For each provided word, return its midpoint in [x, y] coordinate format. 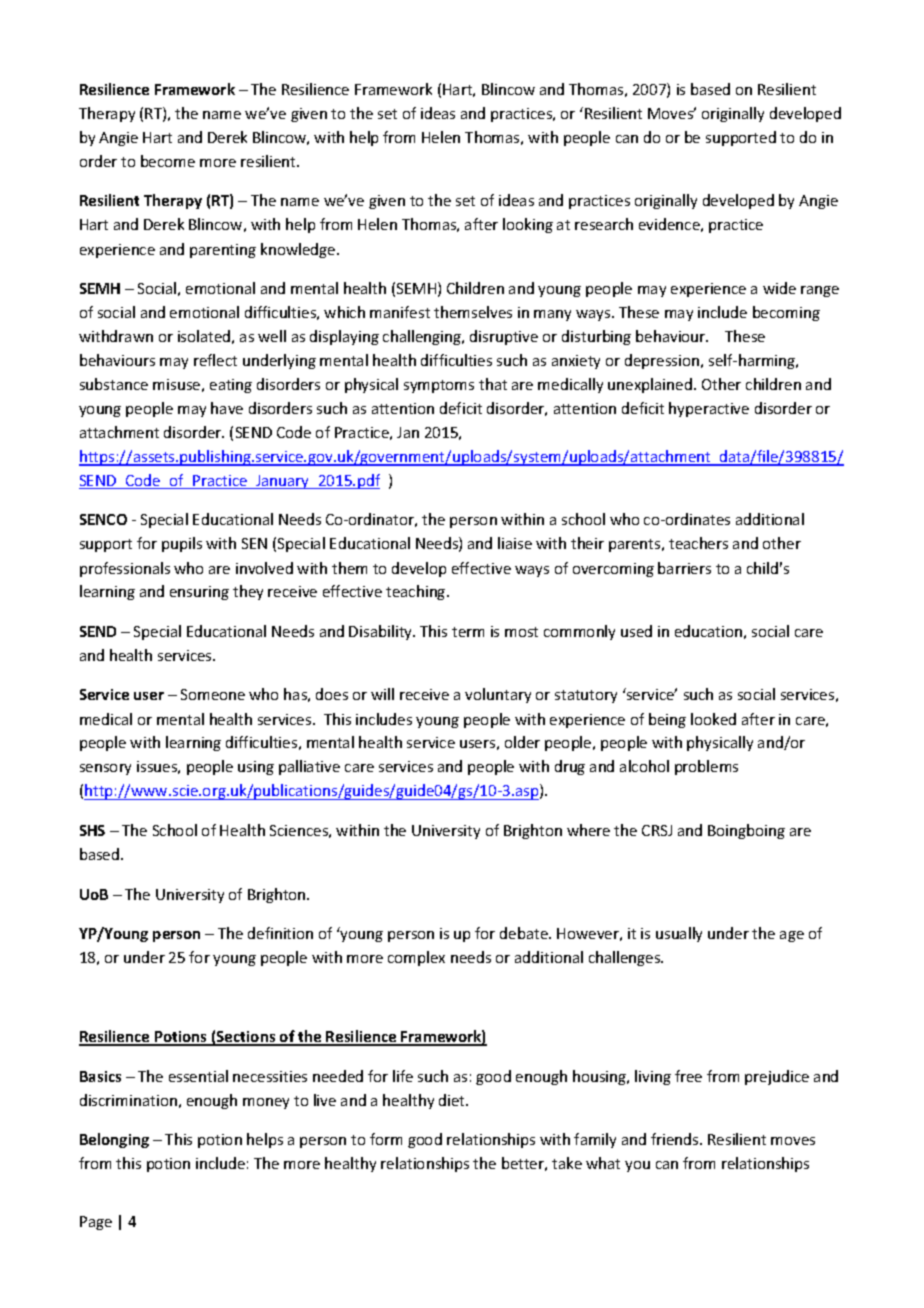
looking [528, 225]
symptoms [439, 386]
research [604, 224]
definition [280, 933]
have [227, 408]
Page [96, 1223]
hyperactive [709, 409]
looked [713, 719]
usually [679, 934]
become [168, 161]
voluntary [498, 695]
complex [416, 958]
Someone [213, 694]
